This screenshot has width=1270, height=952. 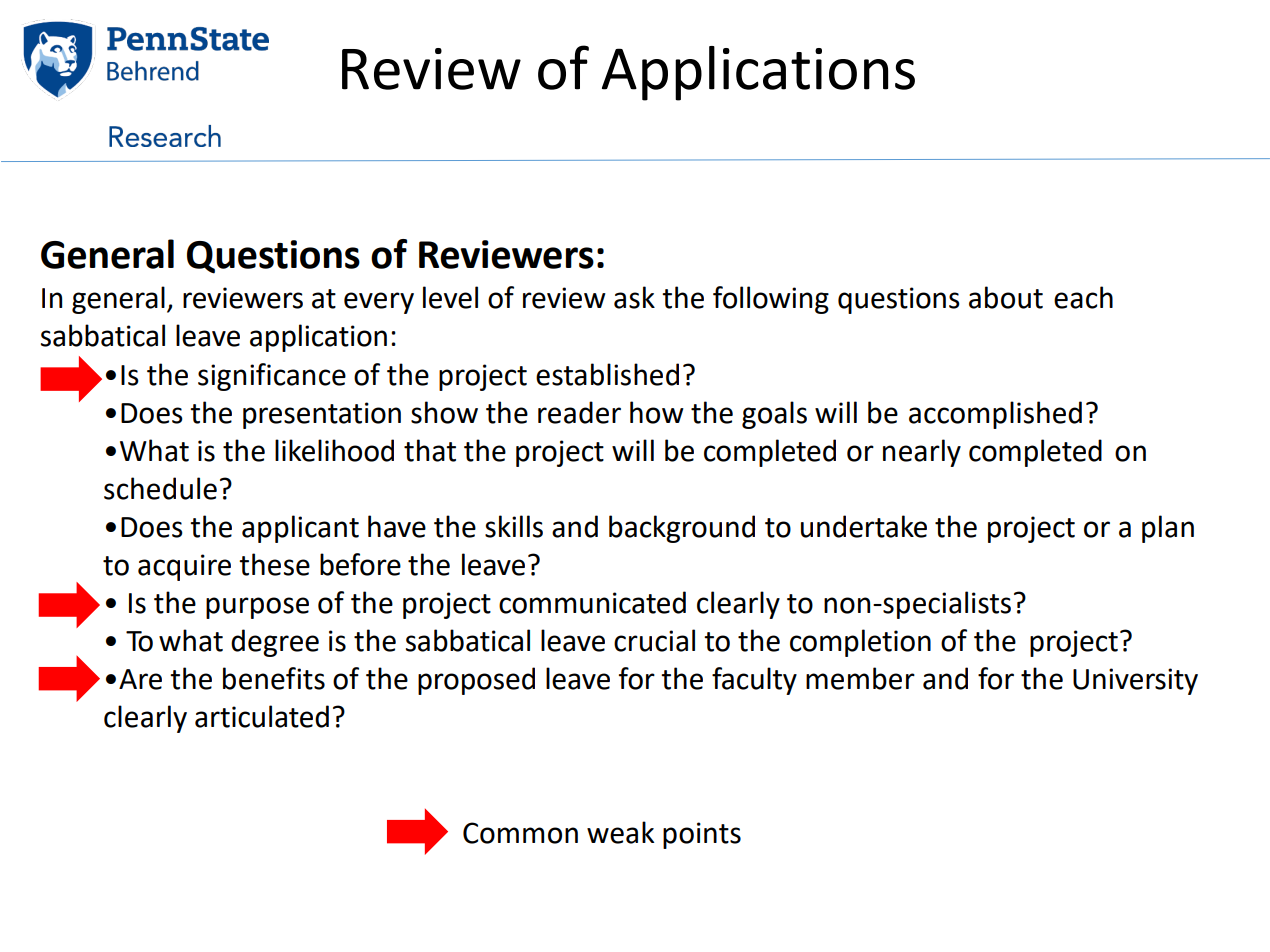 I want to click on reader, so click(x=579, y=412).
